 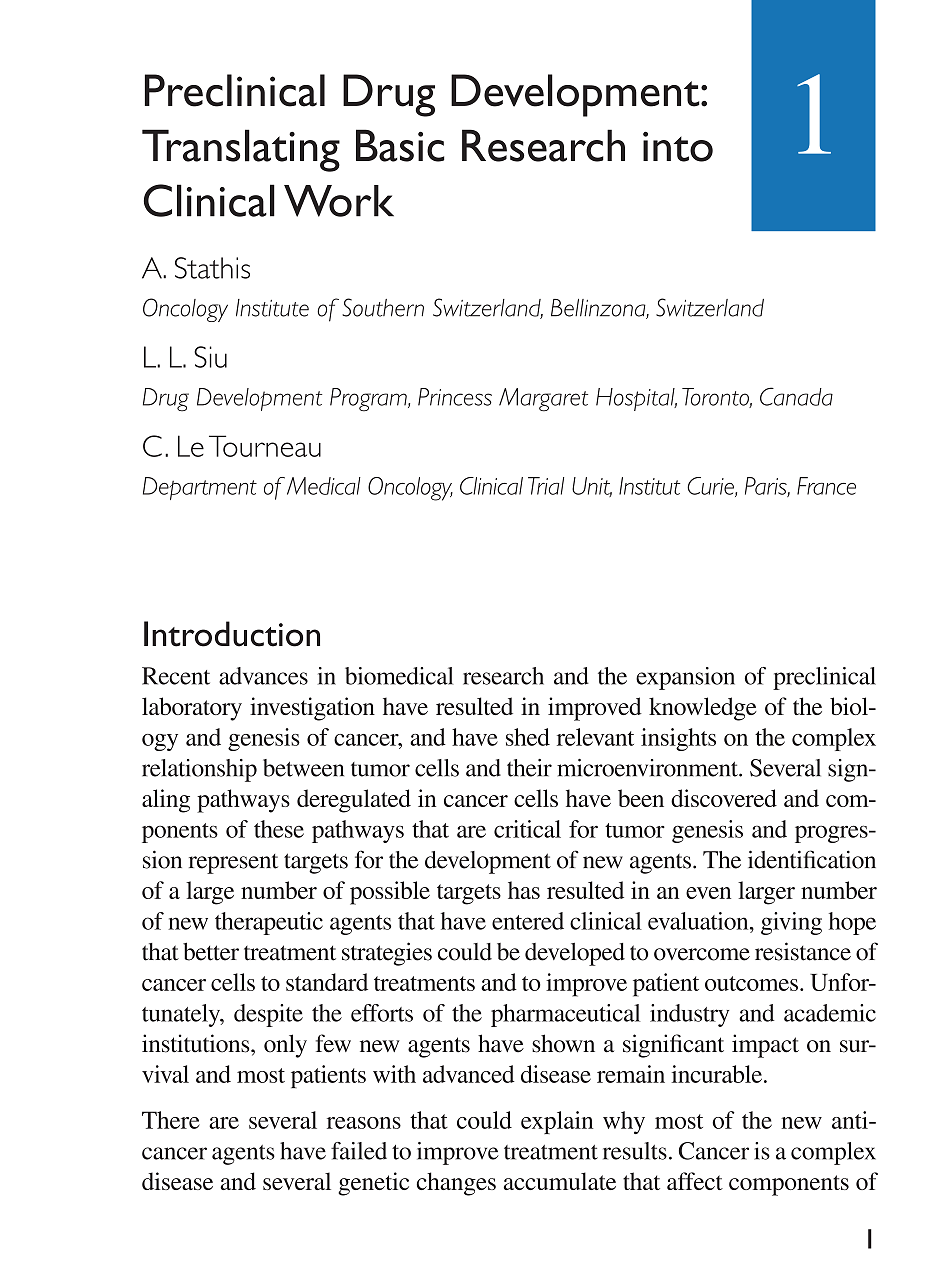 I want to click on explain, so click(x=557, y=1122).
